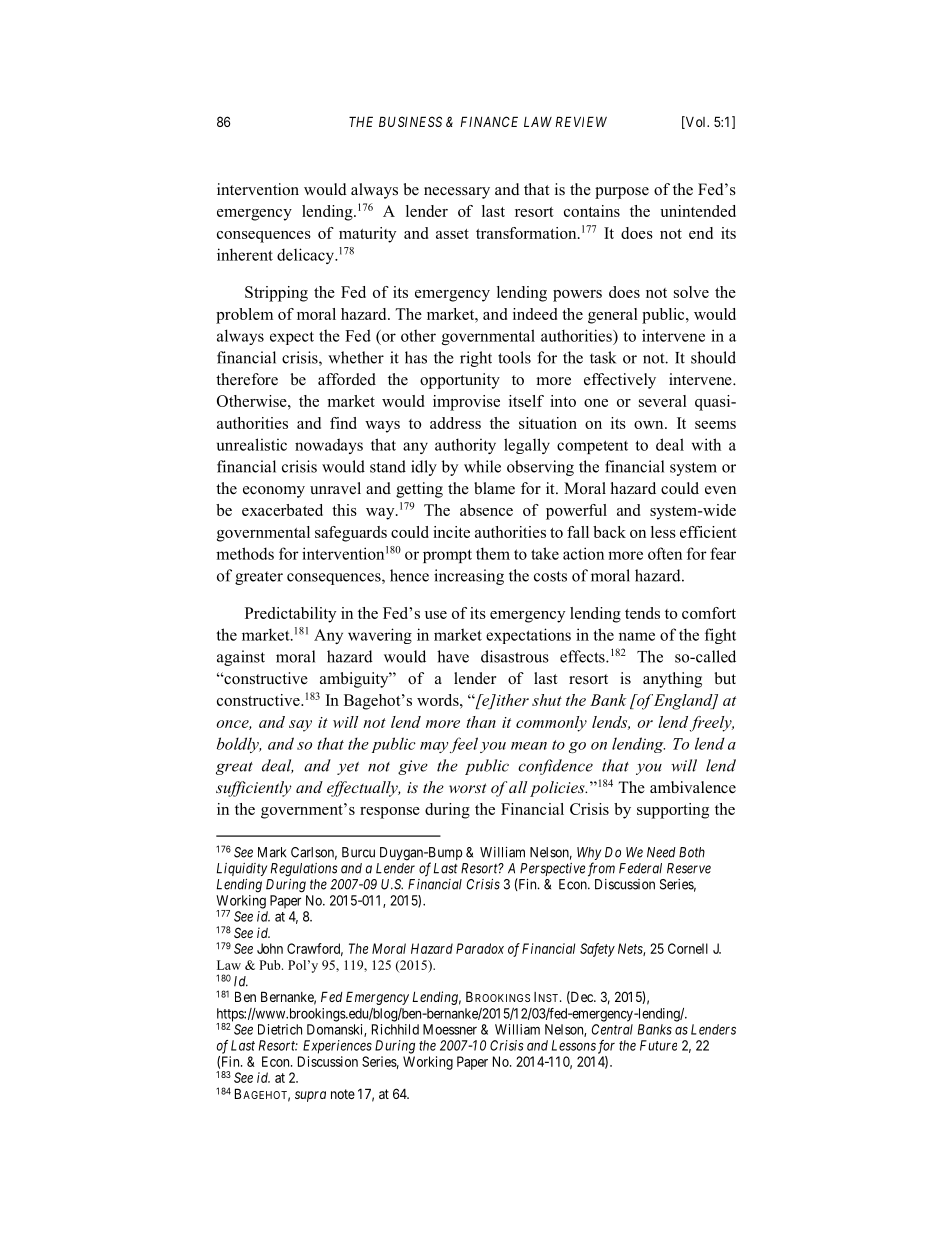 The image size is (952, 1233). I want to click on Need, so click(661, 852).
